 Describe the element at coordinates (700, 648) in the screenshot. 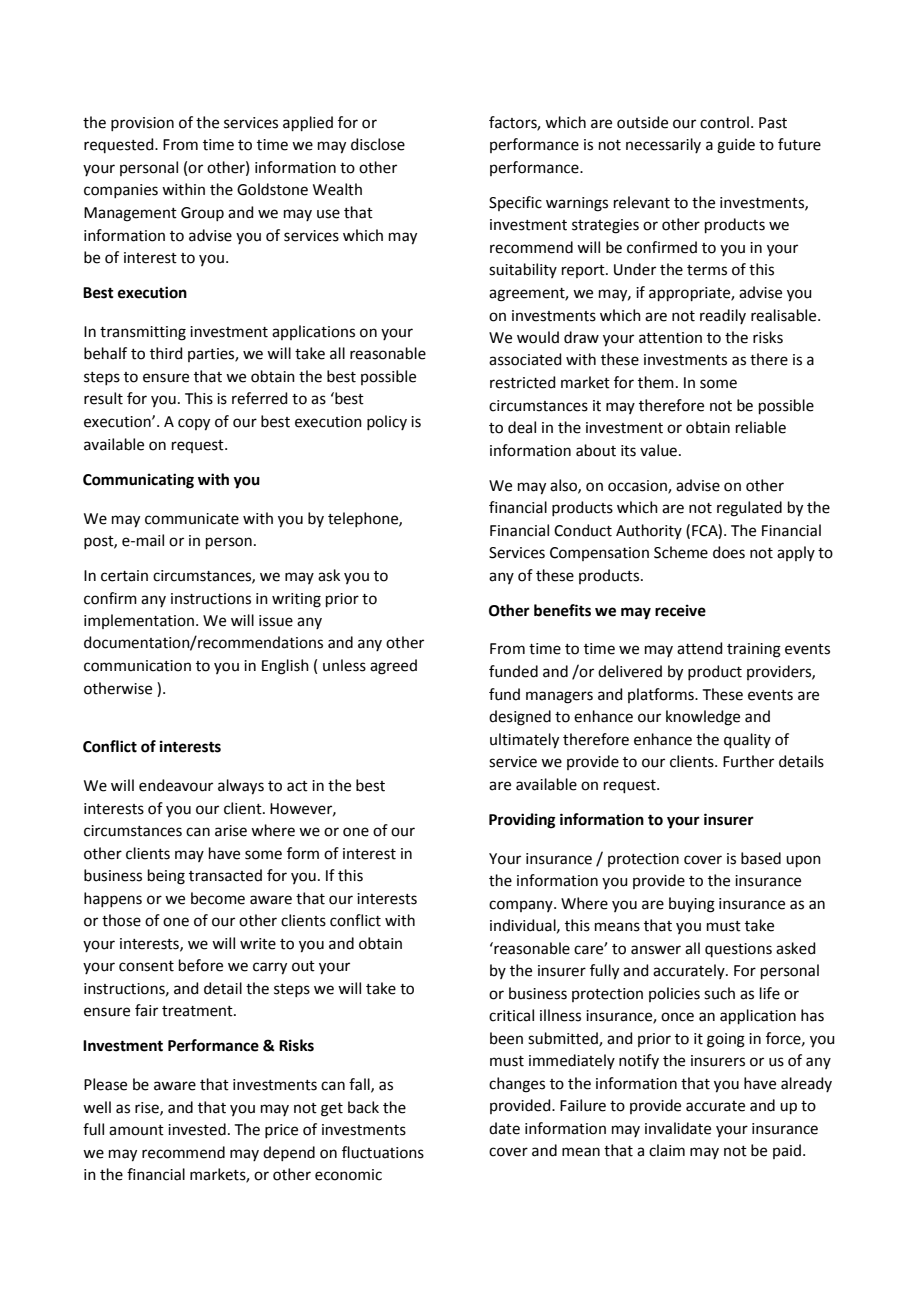

I see `attend` at that location.
